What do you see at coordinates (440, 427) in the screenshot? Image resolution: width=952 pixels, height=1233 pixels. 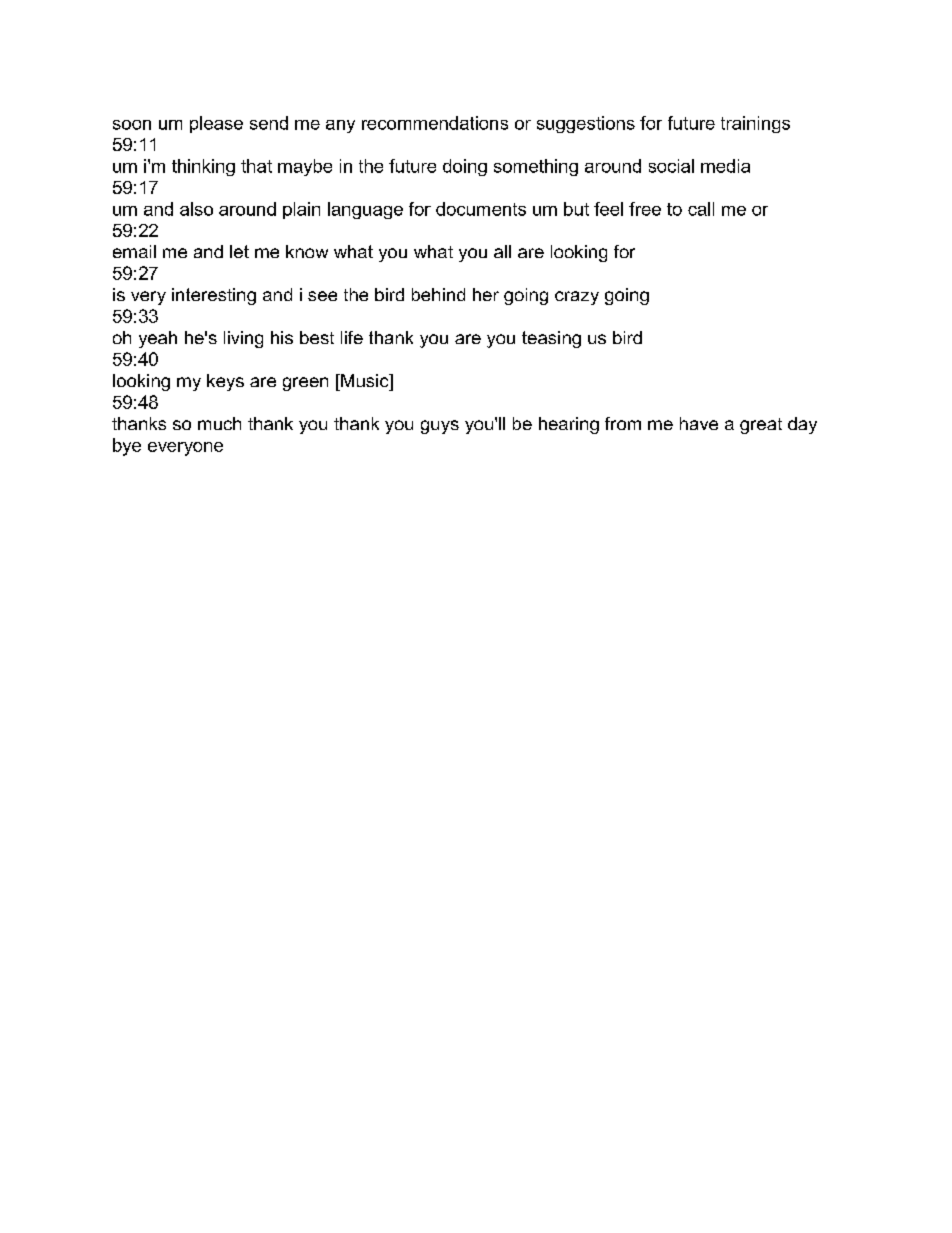 I see `guys` at bounding box center [440, 427].
